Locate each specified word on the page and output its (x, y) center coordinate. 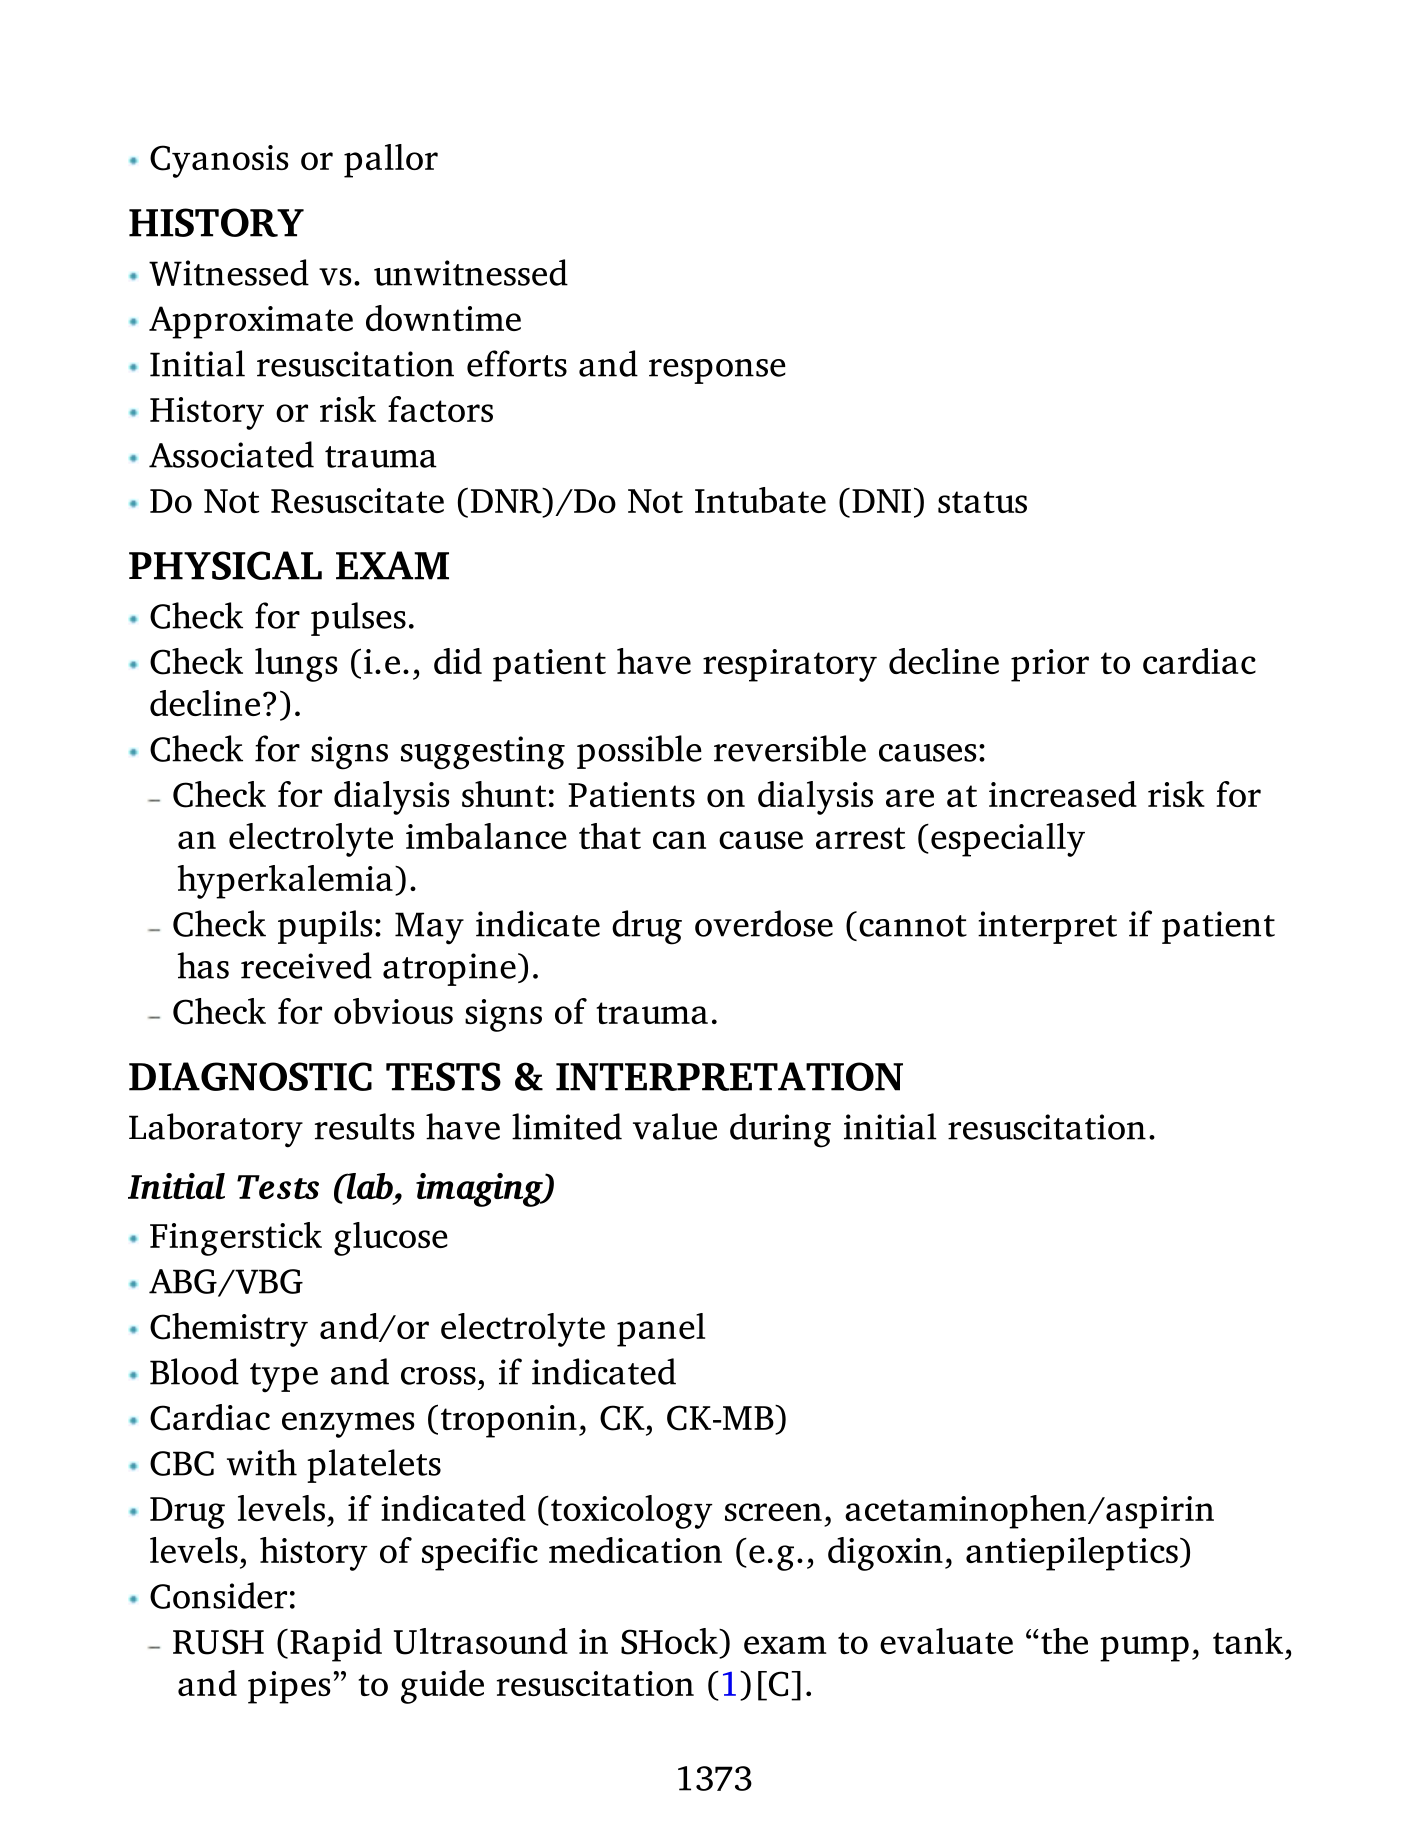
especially (1008, 840)
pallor (391, 161)
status (982, 502)
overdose (764, 923)
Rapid (336, 1645)
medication (635, 1550)
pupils (325, 927)
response (717, 371)
